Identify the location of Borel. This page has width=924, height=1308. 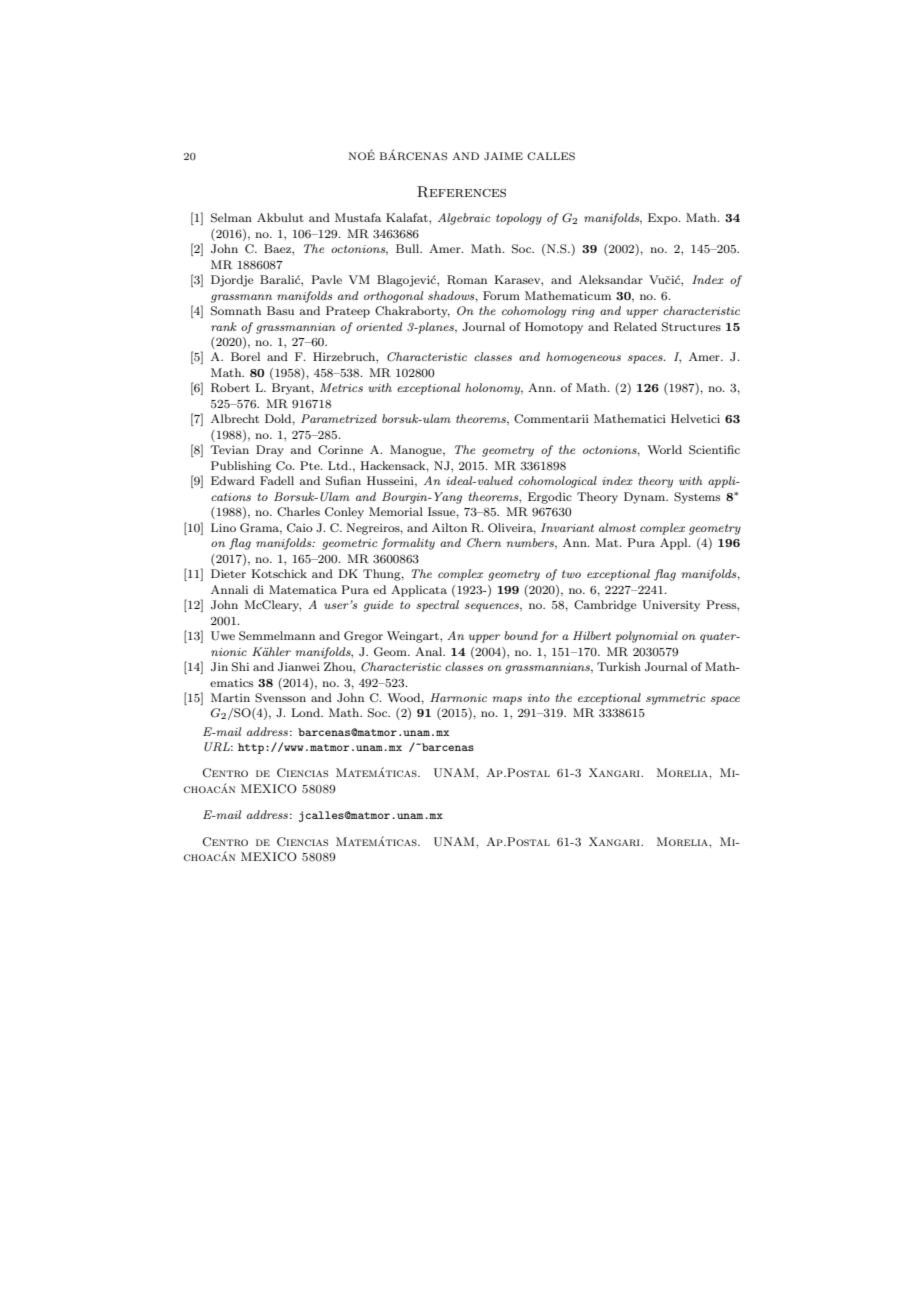
(245, 356).
